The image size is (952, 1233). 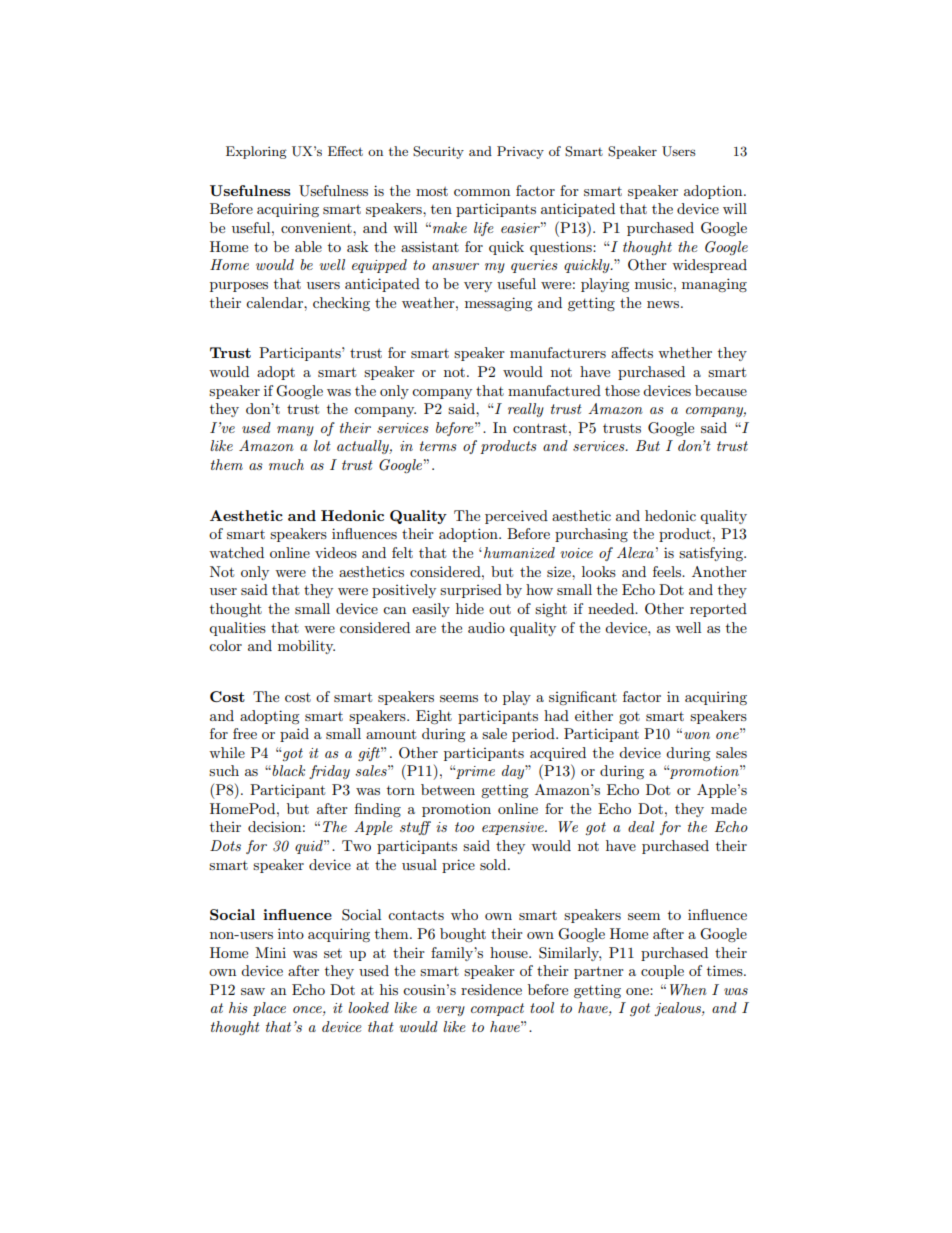 What do you see at coordinates (491, 989) in the screenshot?
I see `residence` at bounding box center [491, 989].
